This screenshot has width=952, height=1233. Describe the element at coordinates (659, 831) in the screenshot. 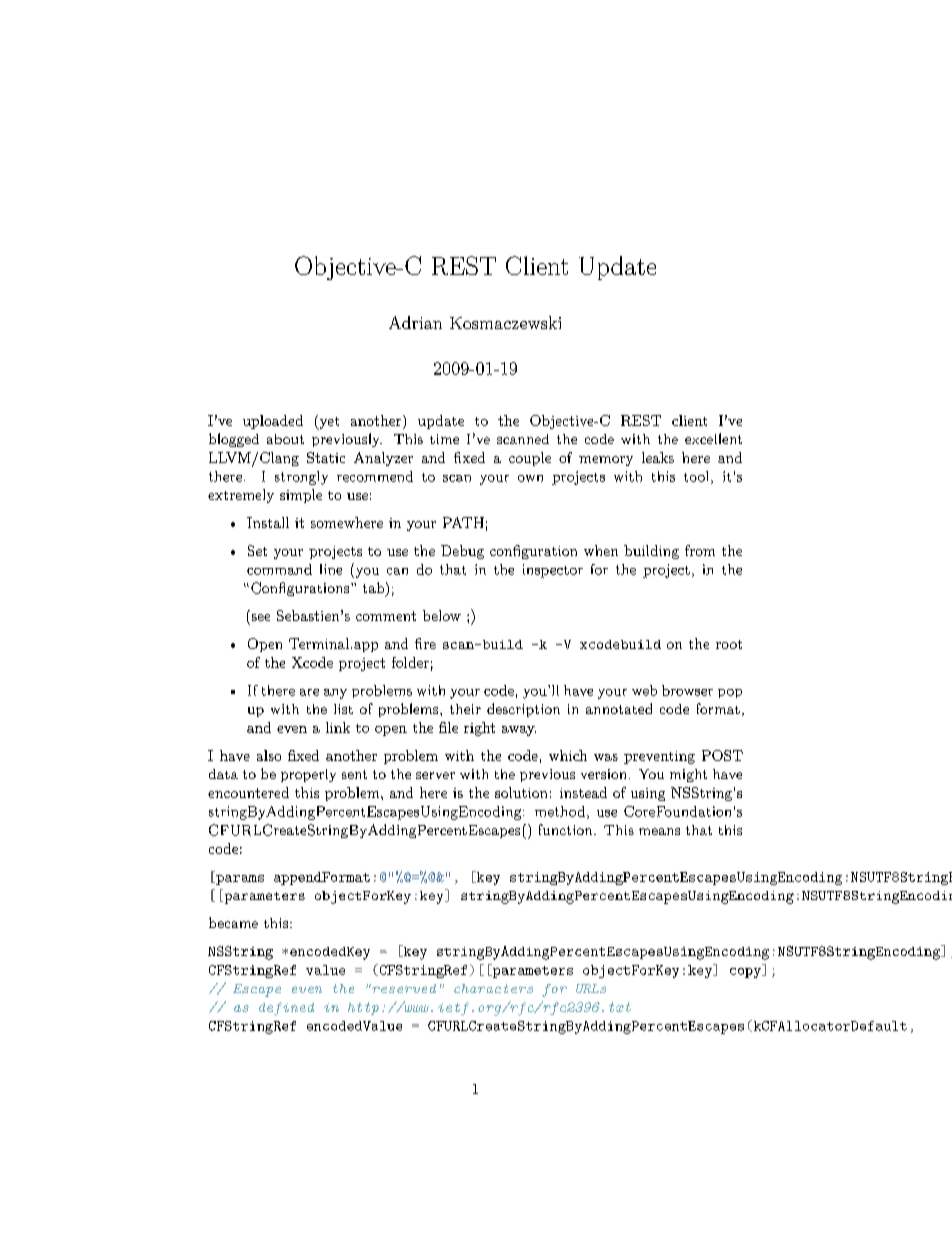

I see `means` at that location.
